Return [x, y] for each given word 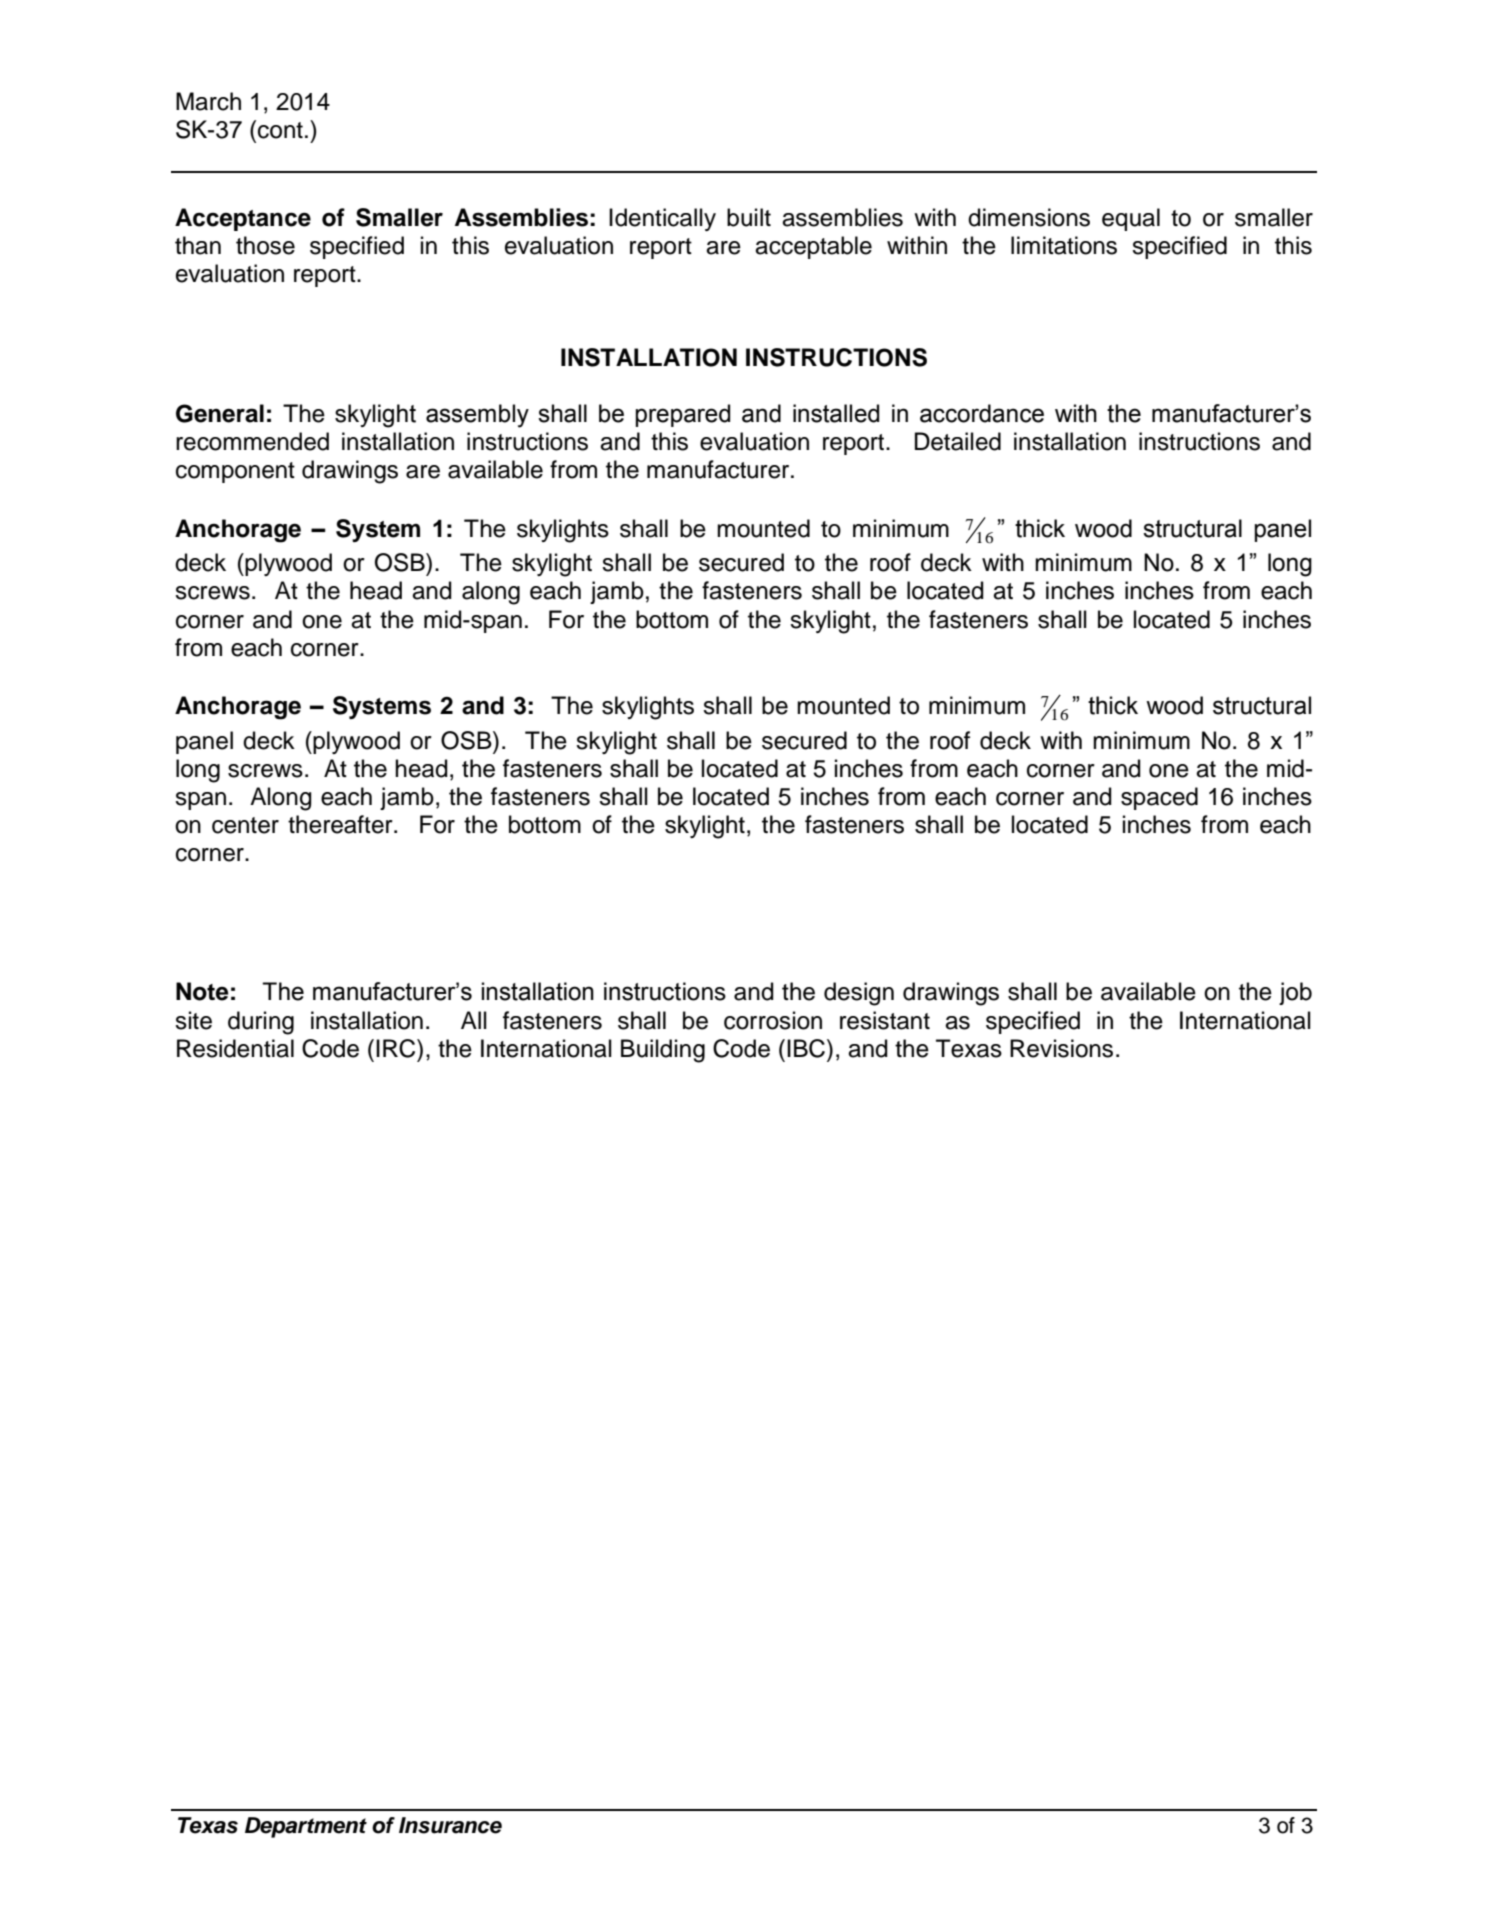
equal [1131, 219]
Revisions [1061, 1048]
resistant [885, 1020]
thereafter [341, 824]
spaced [1159, 798]
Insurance [450, 1825]
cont [280, 130]
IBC [807, 1048]
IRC [397, 1048]
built [749, 217]
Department [306, 1827]
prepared [682, 415]
